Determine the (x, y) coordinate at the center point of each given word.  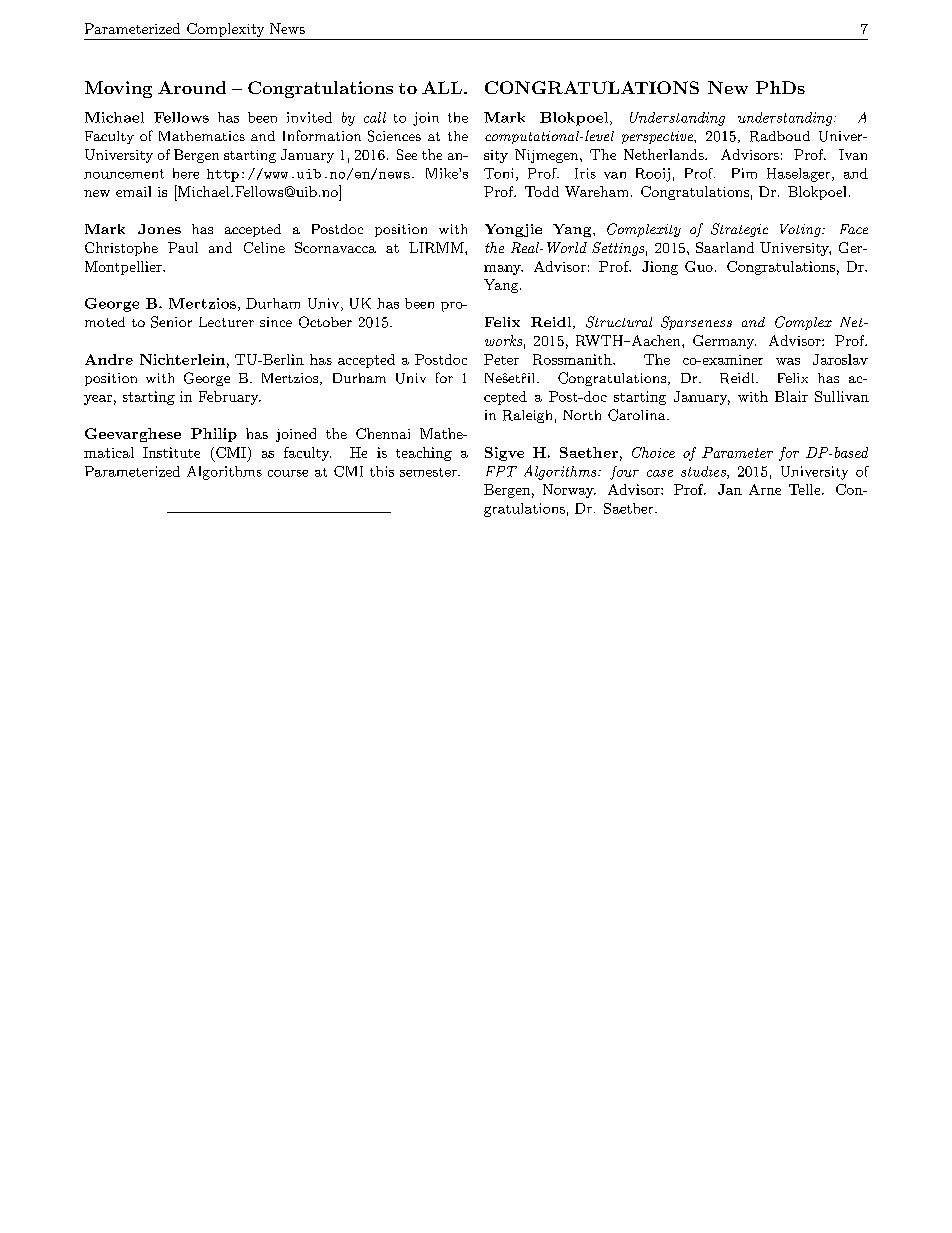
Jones (159, 229)
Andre (109, 359)
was (788, 361)
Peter (501, 359)
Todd (542, 191)
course (288, 473)
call (375, 117)
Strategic (739, 230)
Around (192, 87)
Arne (765, 489)
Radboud (780, 136)
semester (429, 472)
